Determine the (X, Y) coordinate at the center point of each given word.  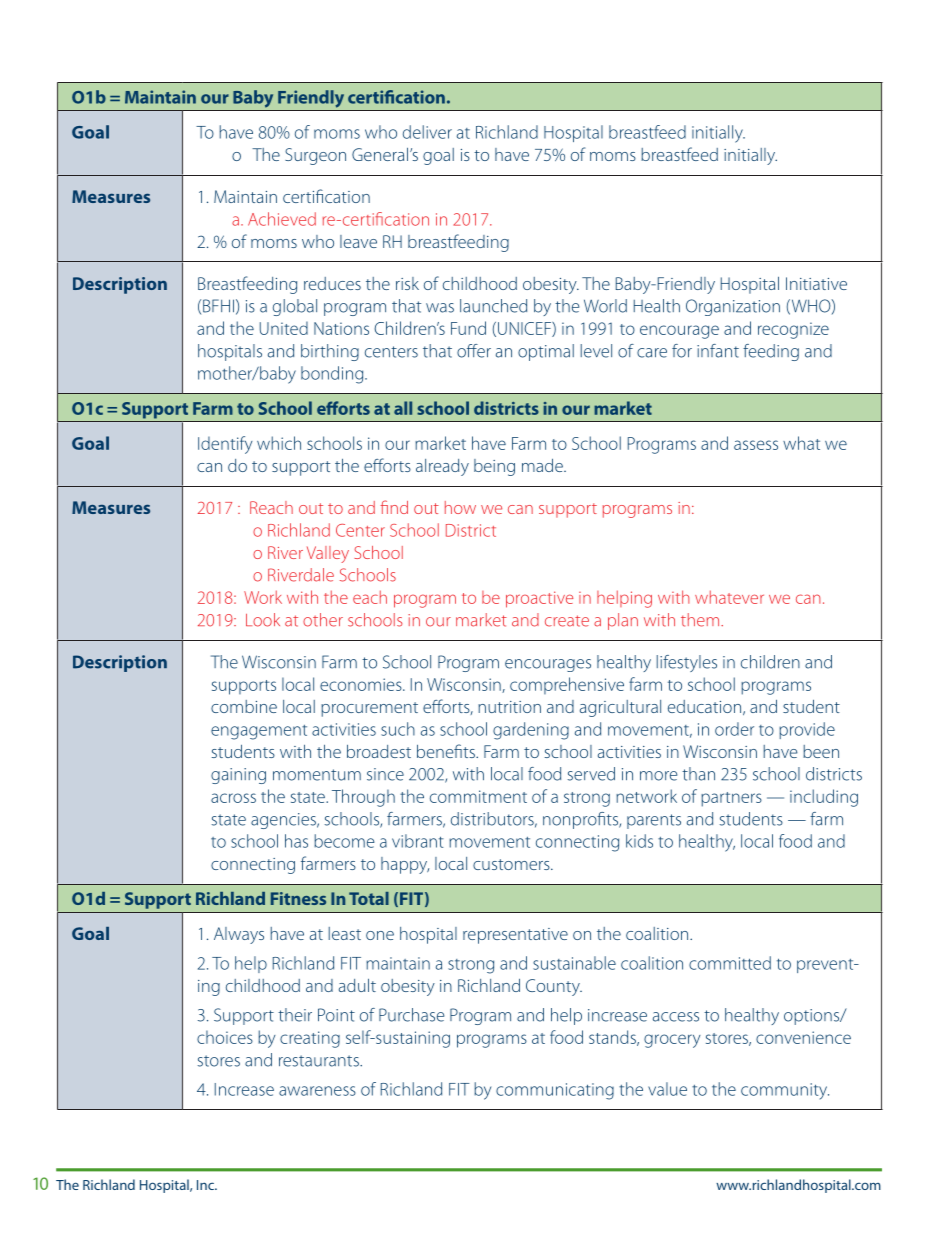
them (701, 620)
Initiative (816, 283)
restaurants (320, 1061)
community (785, 1091)
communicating (555, 1091)
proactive (539, 599)
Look (263, 620)
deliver (427, 132)
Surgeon (315, 156)
